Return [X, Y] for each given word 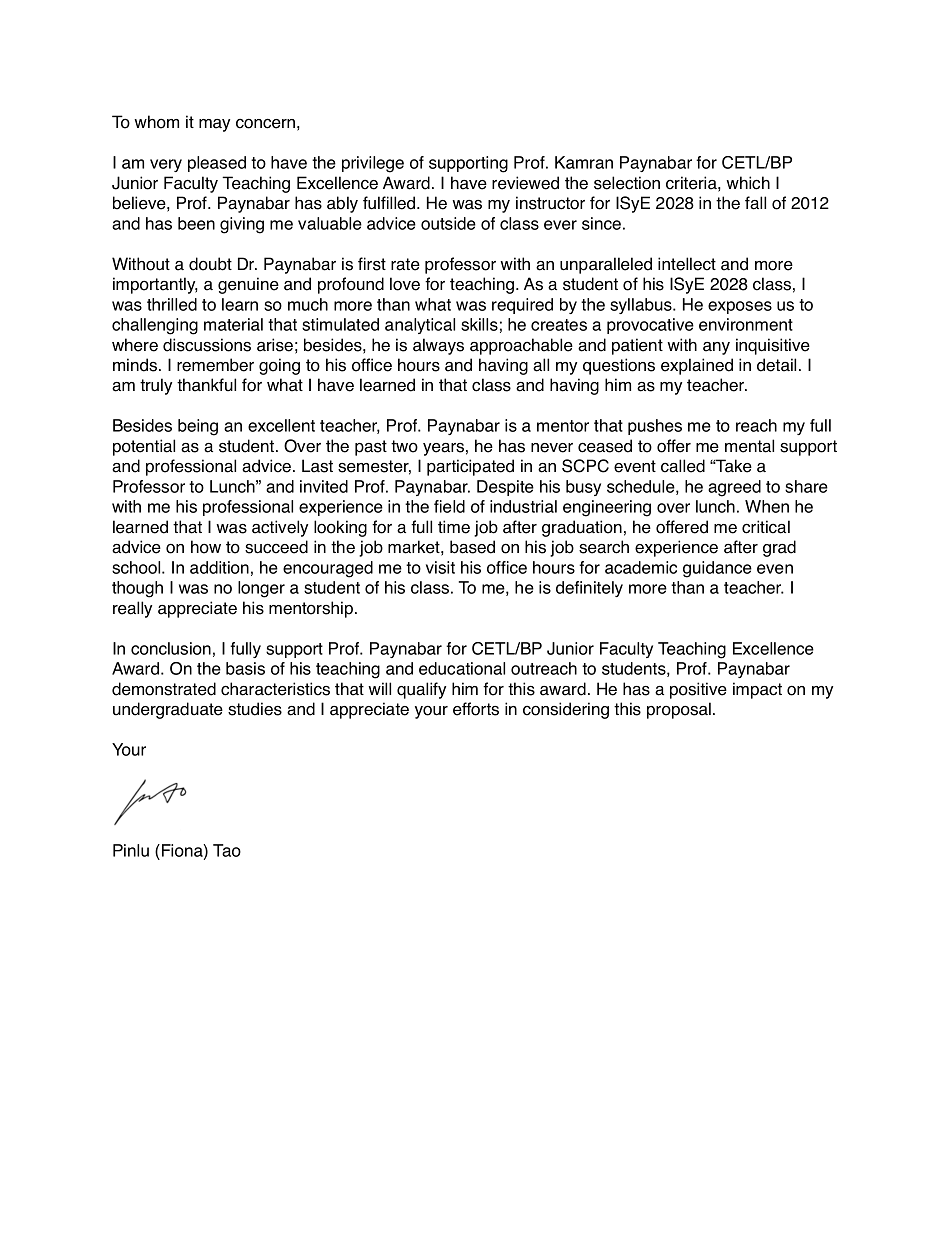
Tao [227, 850]
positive [698, 690]
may [214, 125]
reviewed [525, 183]
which [748, 183]
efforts [476, 709]
